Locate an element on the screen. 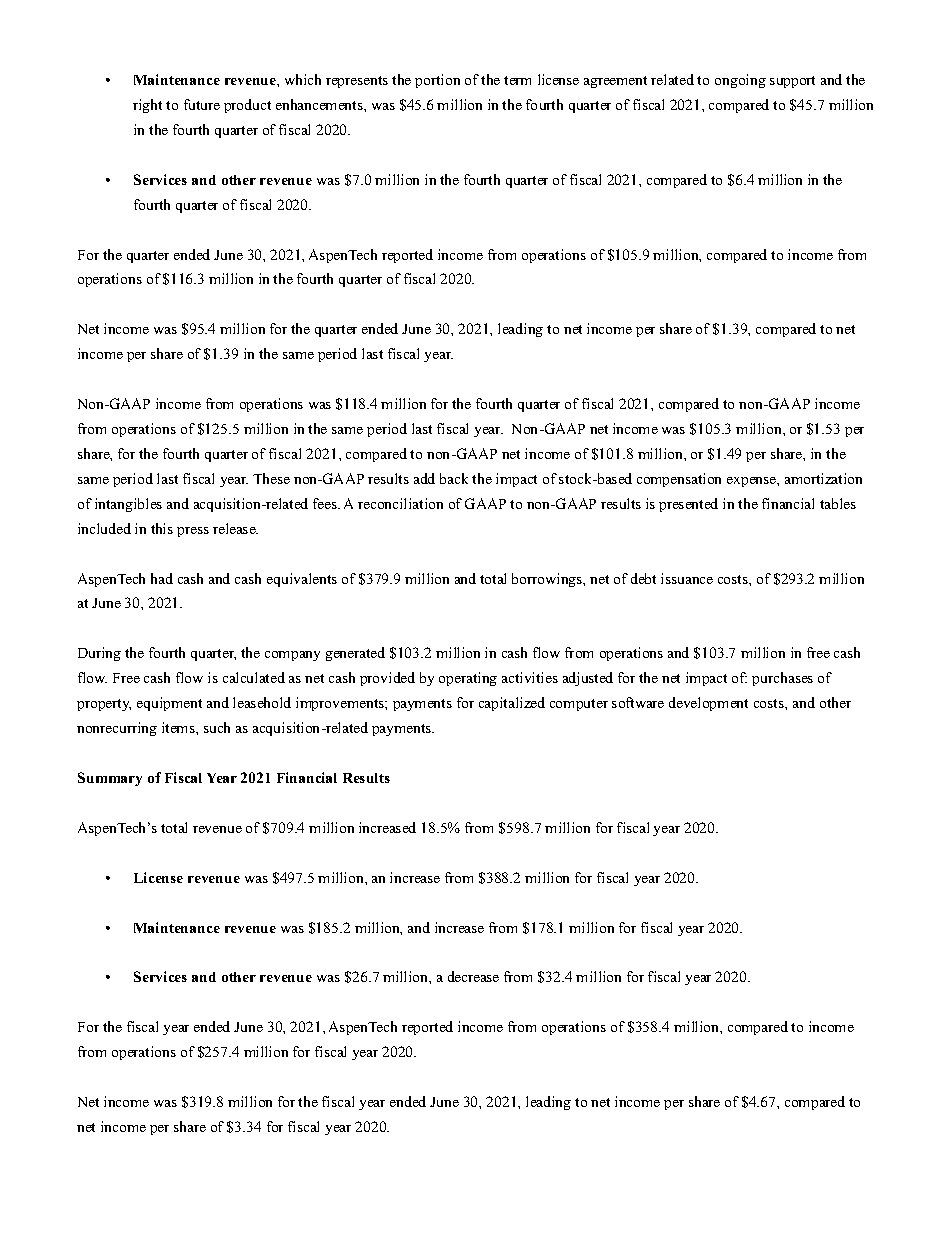 Image resolution: width=952 pixels, height=1233 pixels. portion is located at coordinates (437, 81).
